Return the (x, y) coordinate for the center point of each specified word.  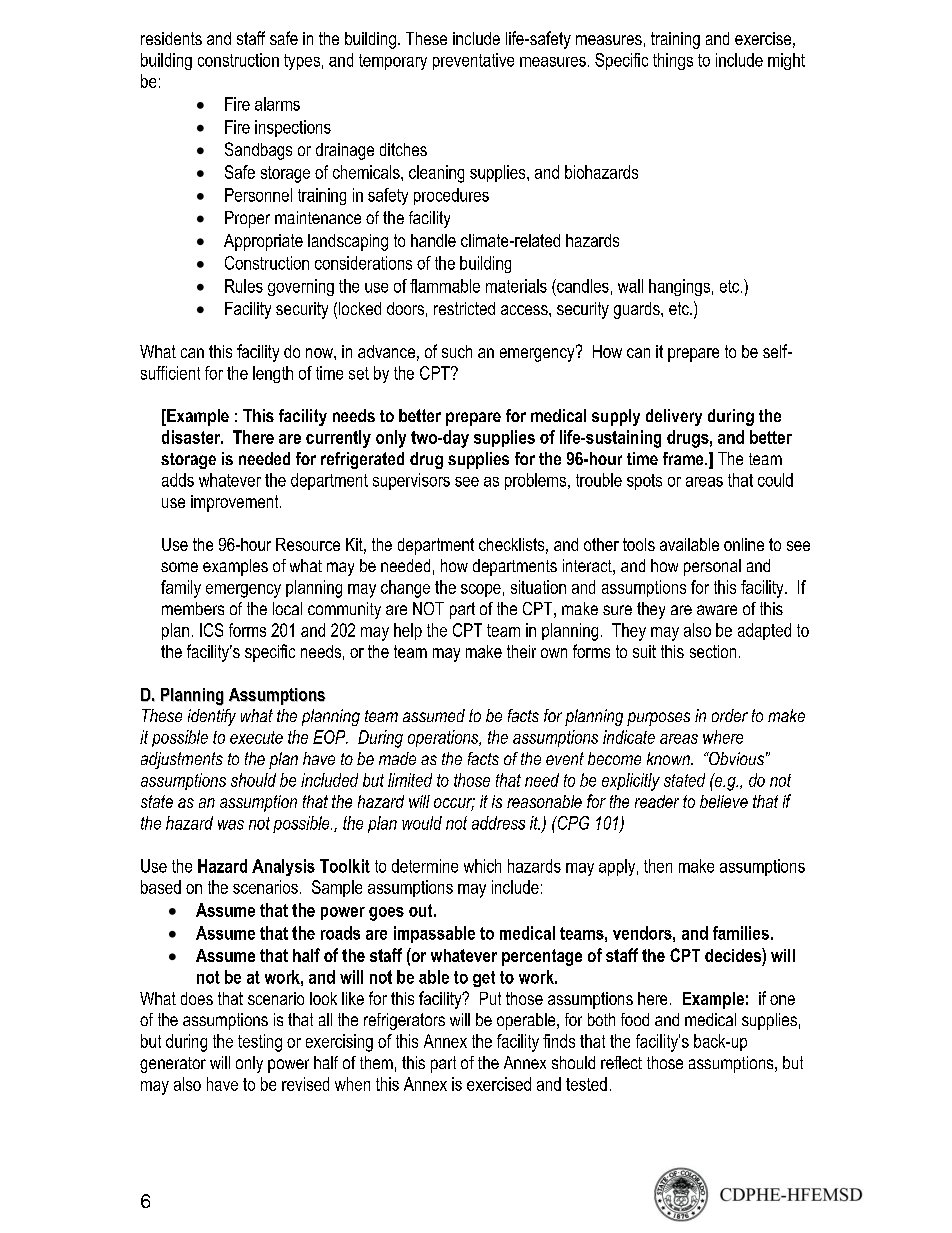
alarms (277, 104)
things (673, 61)
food (635, 1019)
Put (490, 998)
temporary (393, 62)
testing (260, 1043)
